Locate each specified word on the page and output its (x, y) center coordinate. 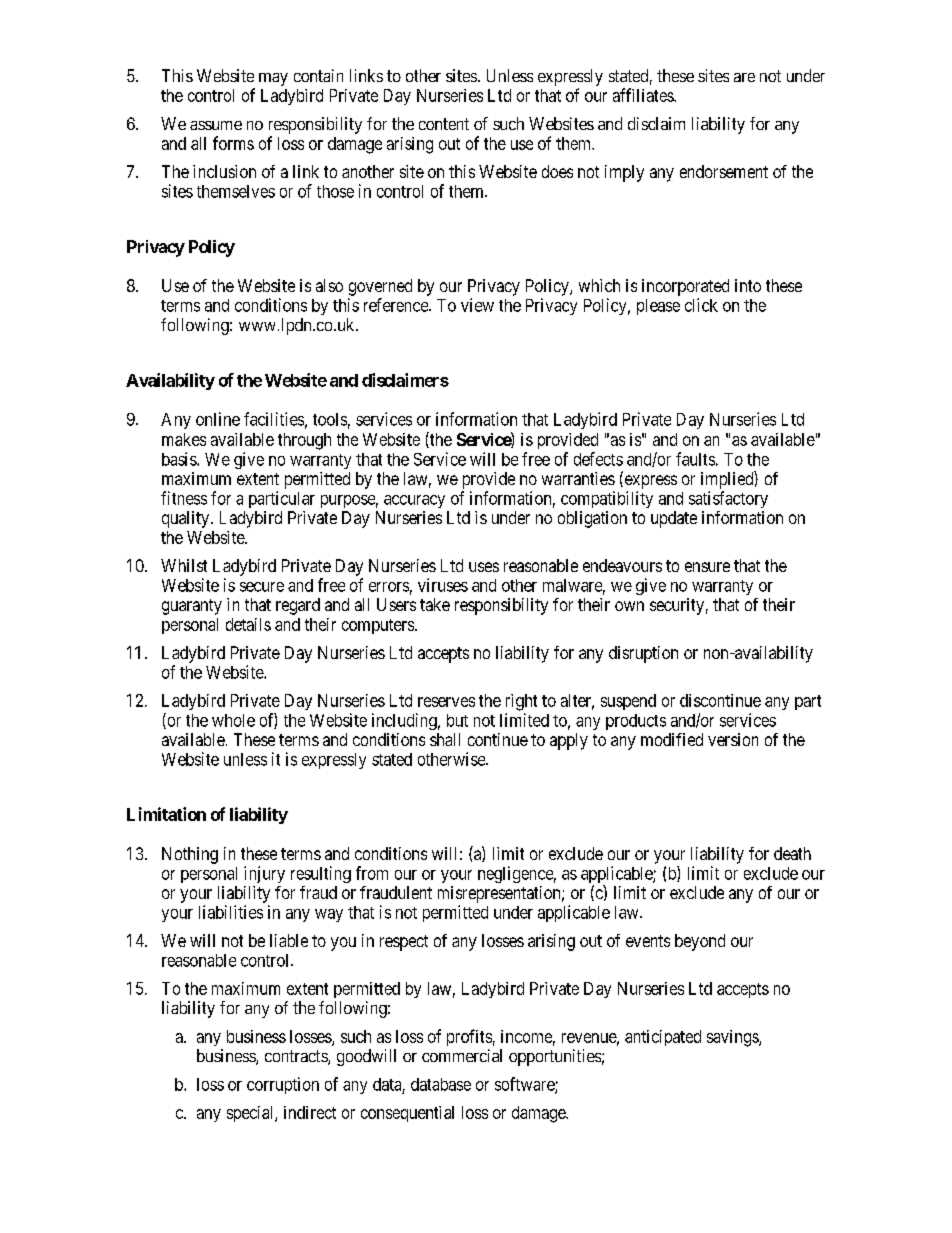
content (444, 124)
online (218, 419)
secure (262, 587)
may (273, 79)
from (372, 873)
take (435, 604)
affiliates (644, 95)
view (477, 305)
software (525, 1085)
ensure (707, 567)
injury (264, 874)
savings (733, 1038)
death (792, 853)
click (701, 305)
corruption (283, 1085)
